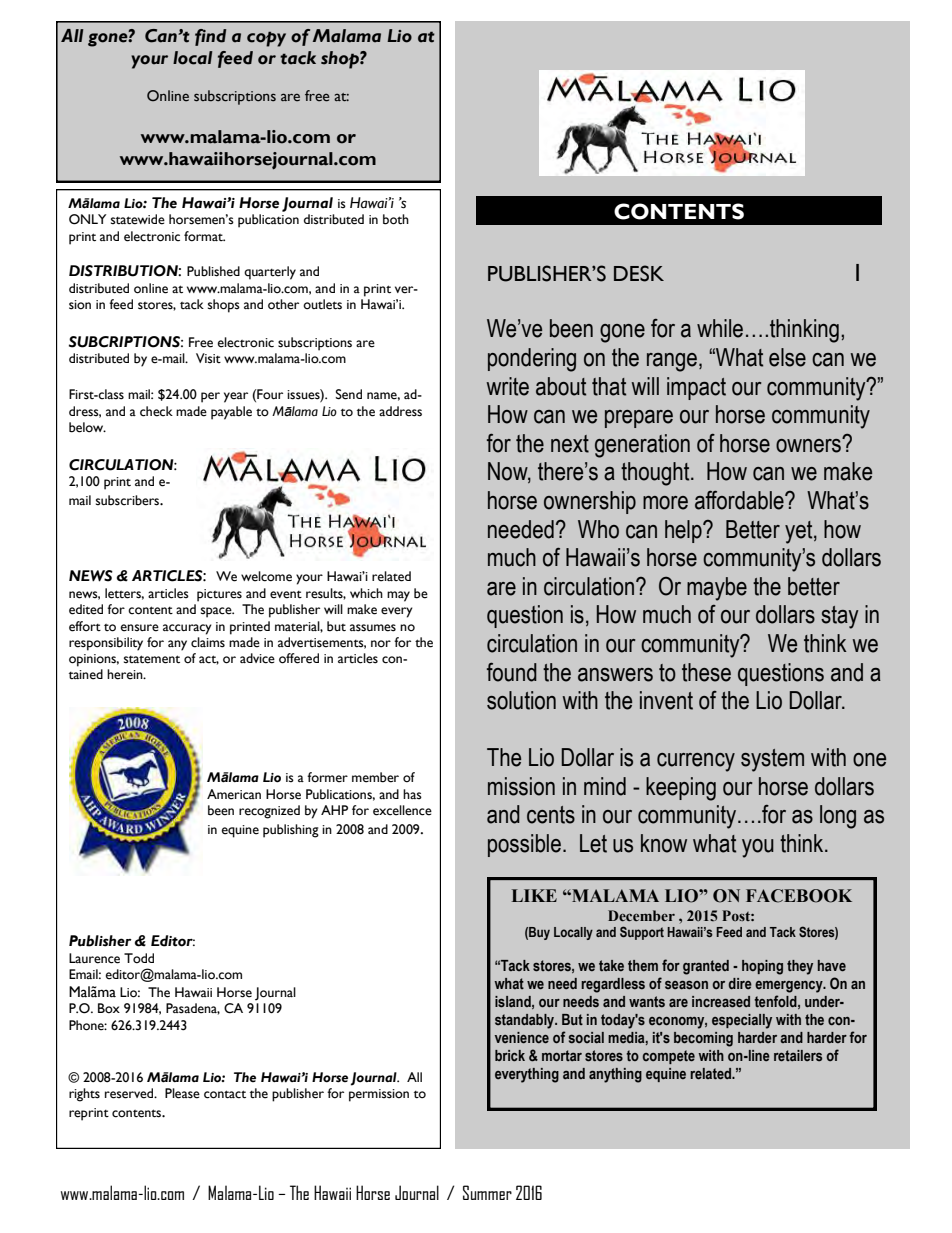 The height and width of the screenshot is (1233, 952). I want to click on copy, so click(266, 39).
